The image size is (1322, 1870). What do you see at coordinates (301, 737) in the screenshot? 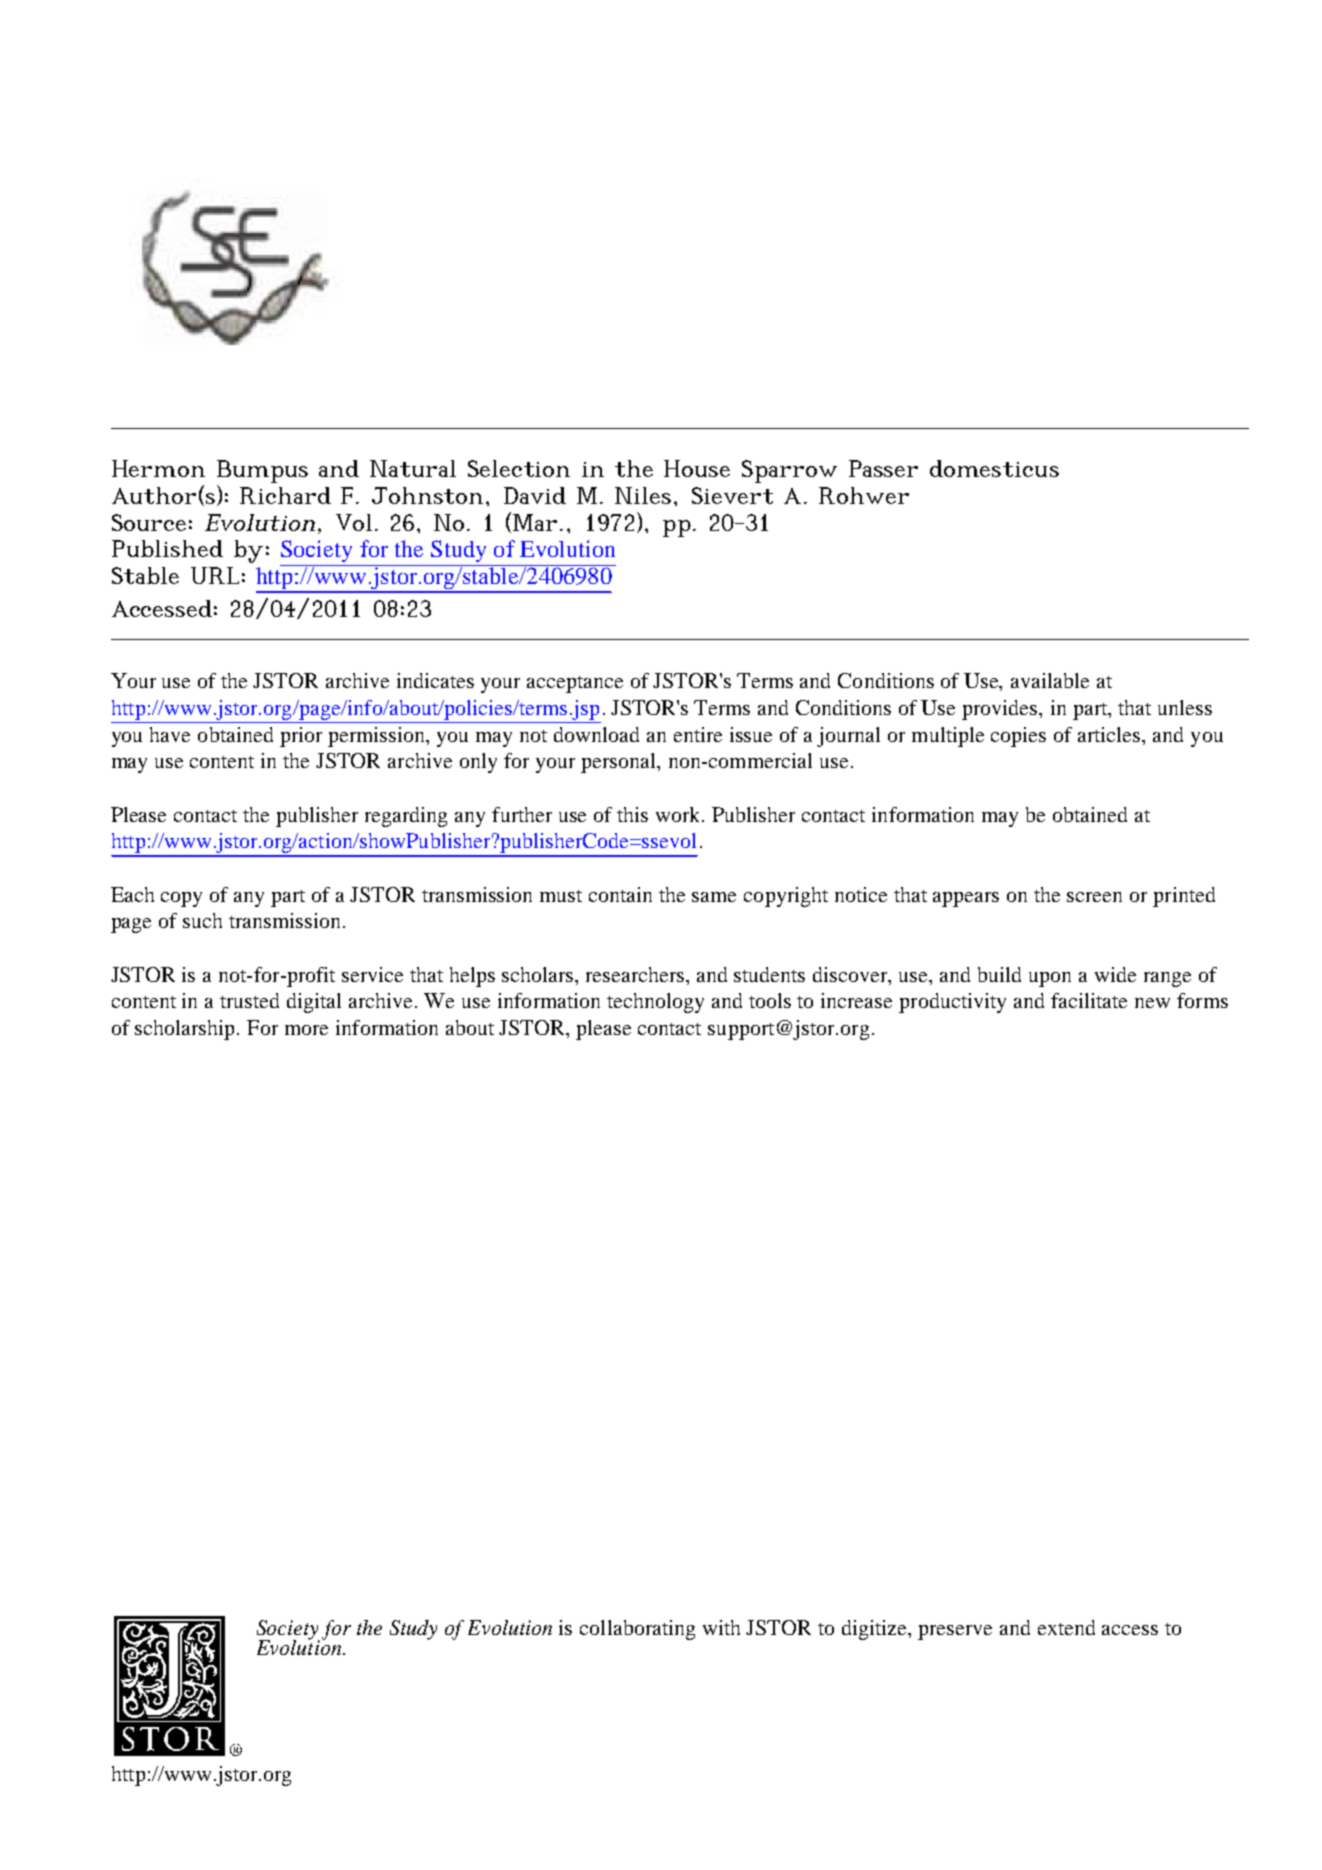
I see `prior` at bounding box center [301, 737].
